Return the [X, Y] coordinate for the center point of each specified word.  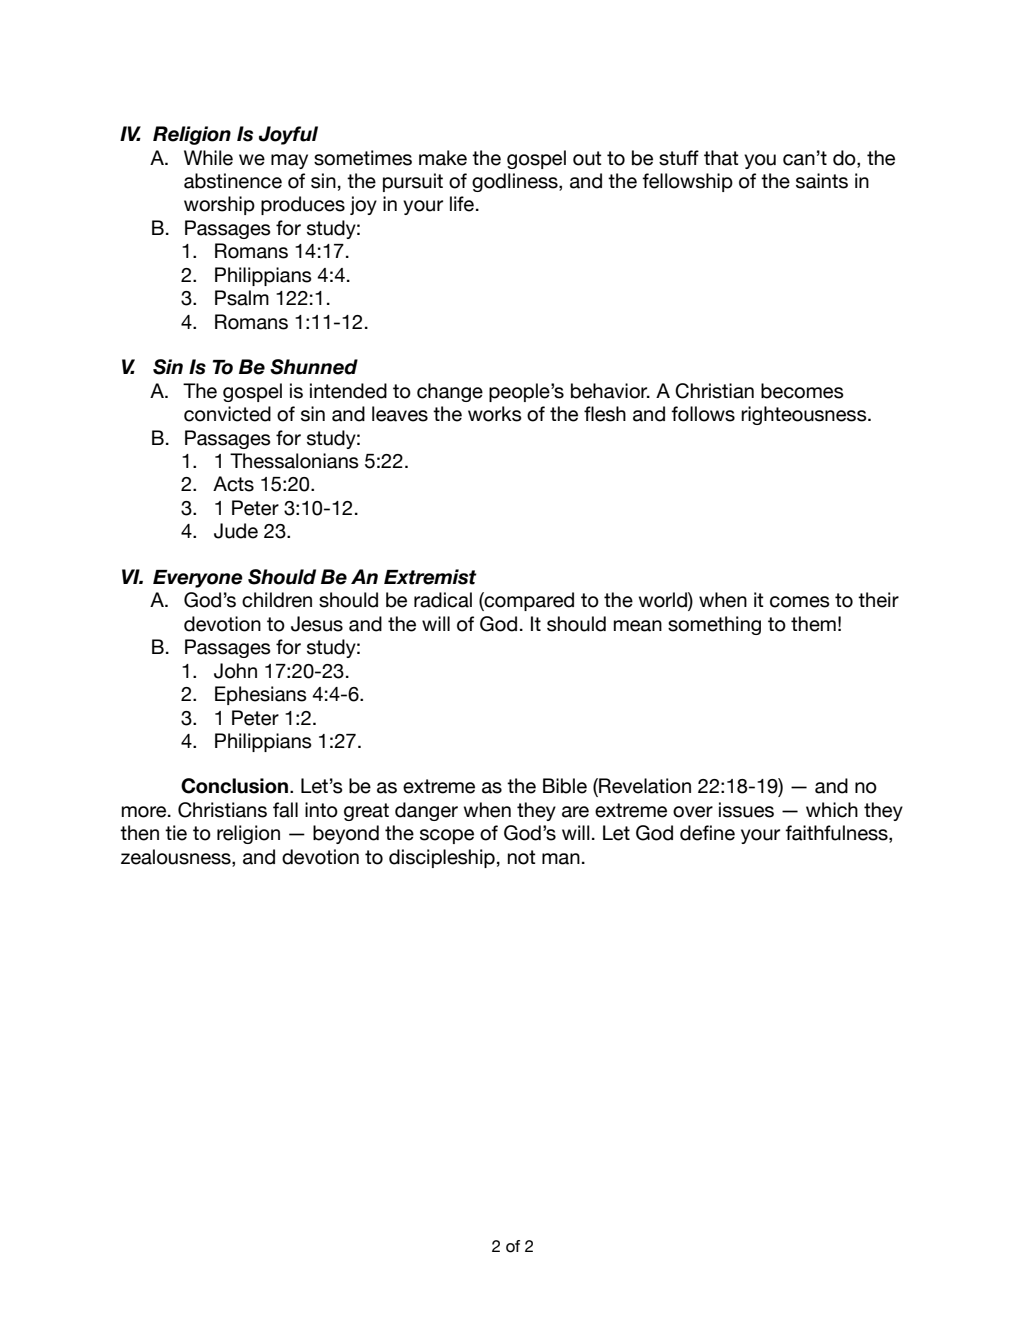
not [521, 857]
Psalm [242, 298]
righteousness [805, 415]
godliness [516, 182]
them [813, 624]
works [495, 414]
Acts [233, 484]
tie [176, 833]
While [208, 158]
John [235, 671]
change [450, 392]
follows [703, 414]
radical [443, 600]
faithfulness [837, 834]
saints [822, 181]
